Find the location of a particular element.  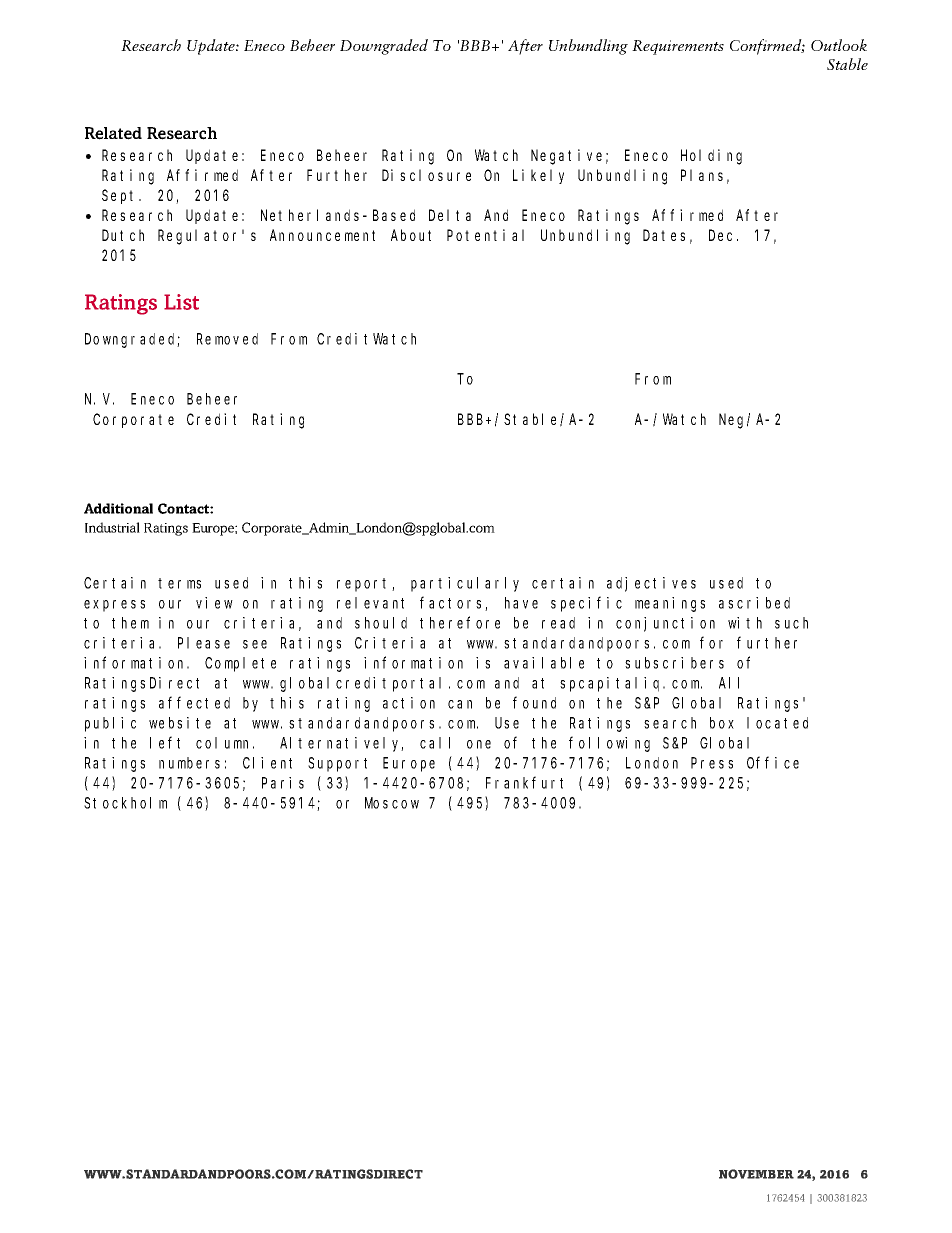

Disclosure is located at coordinates (426, 175).
